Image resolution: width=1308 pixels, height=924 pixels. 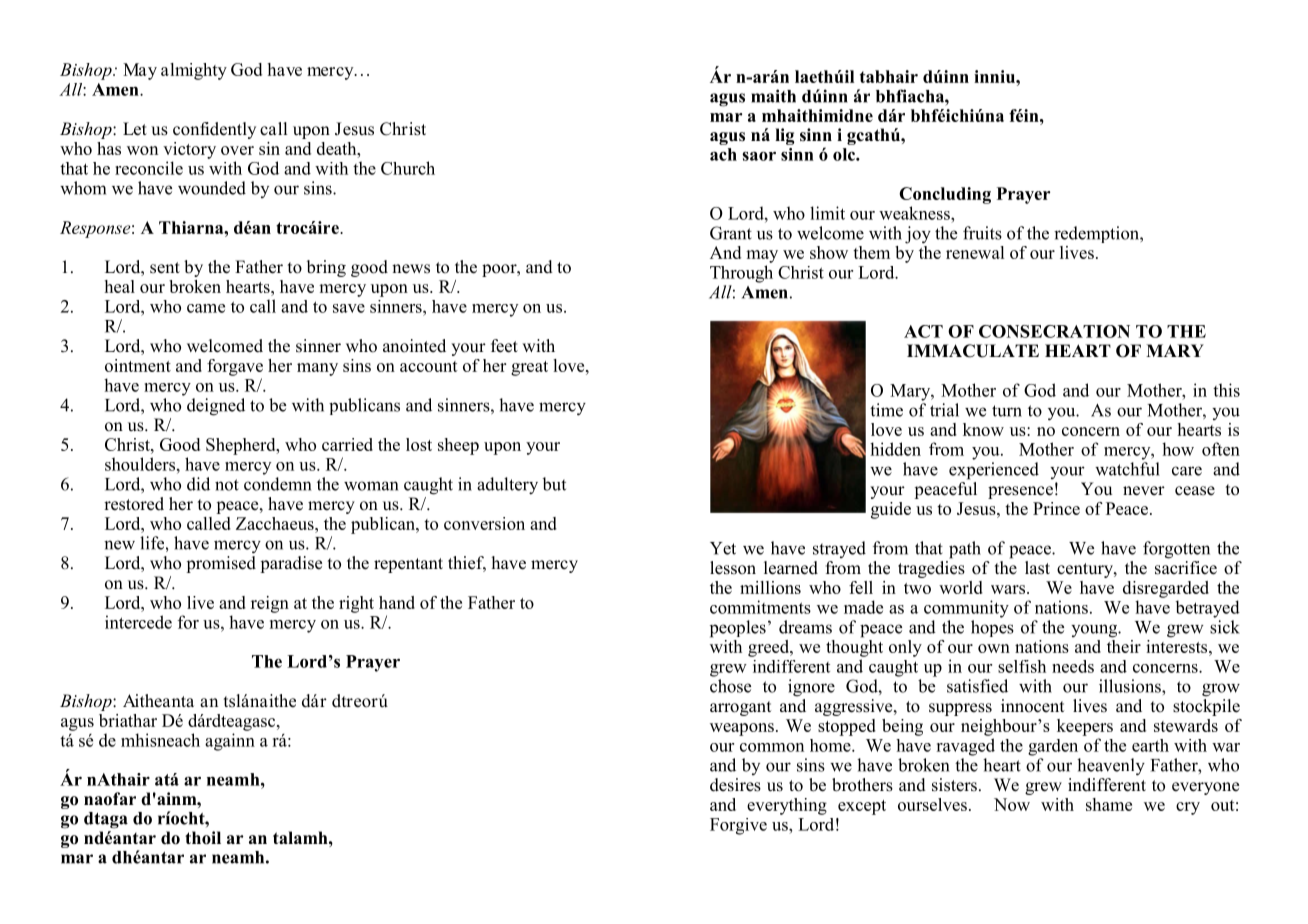 What do you see at coordinates (945, 195) in the screenshot?
I see `Concluding` at bounding box center [945, 195].
